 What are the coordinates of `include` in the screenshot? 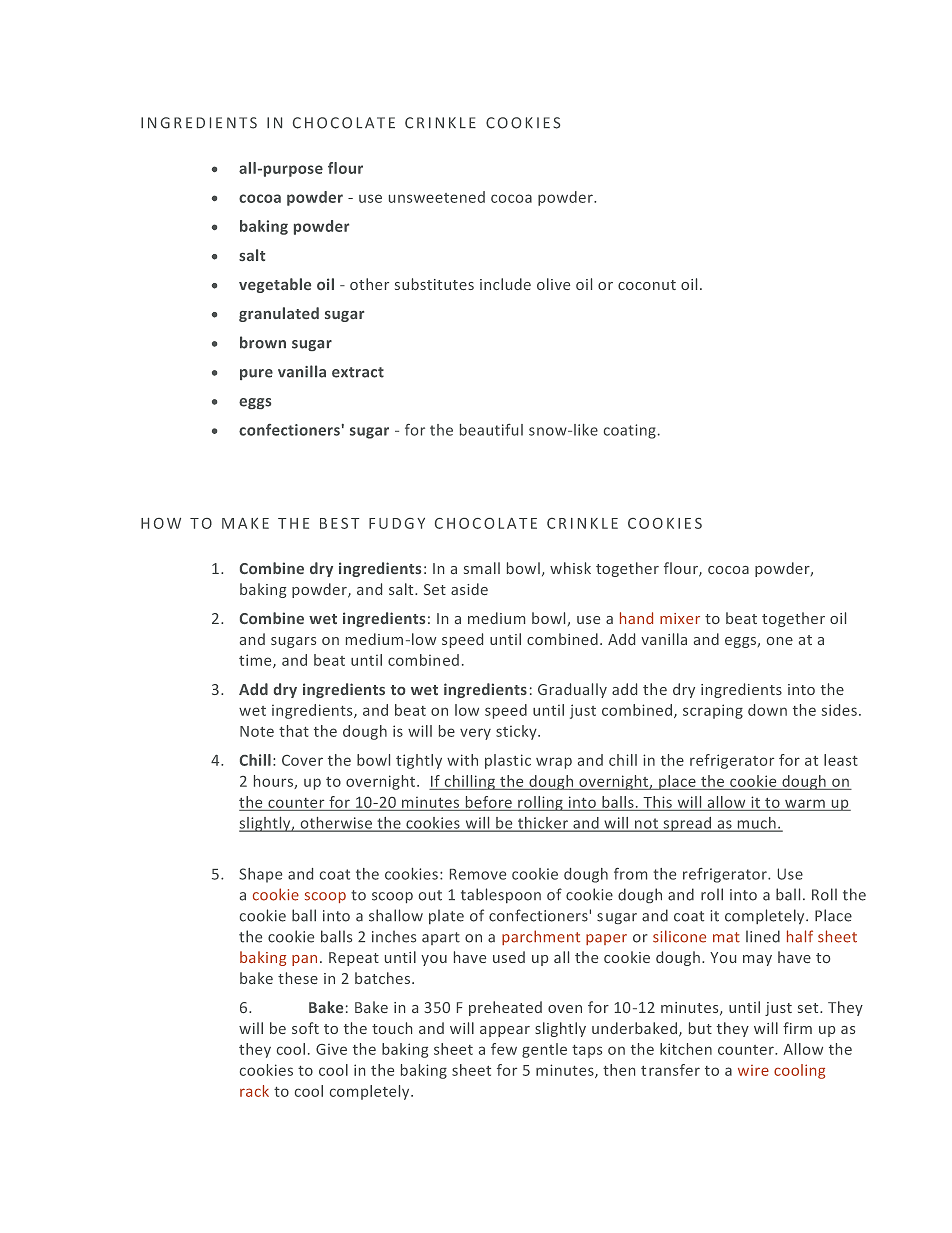 It's located at (505, 284).
